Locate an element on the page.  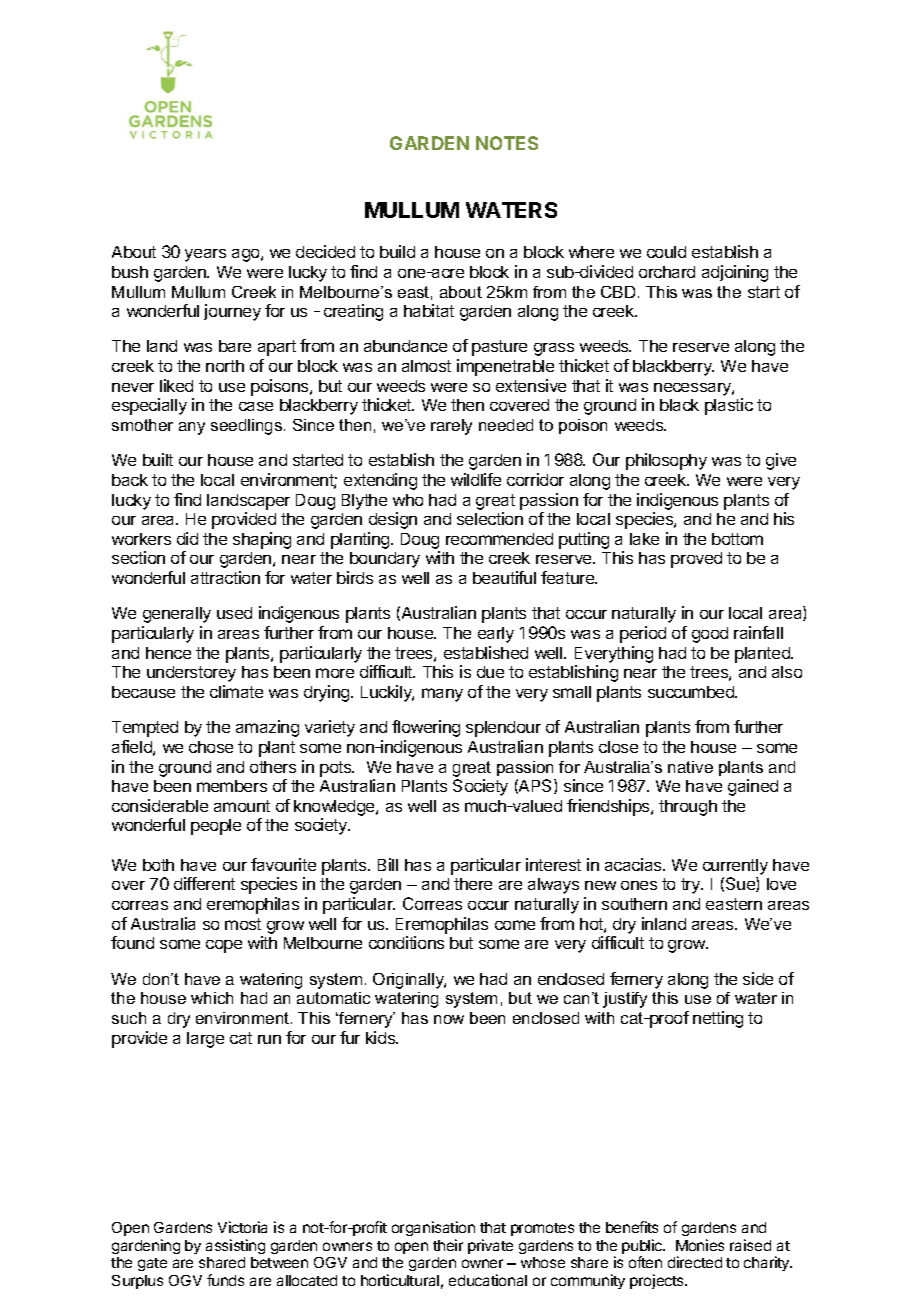
assisting is located at coordinates (235, 1246).
